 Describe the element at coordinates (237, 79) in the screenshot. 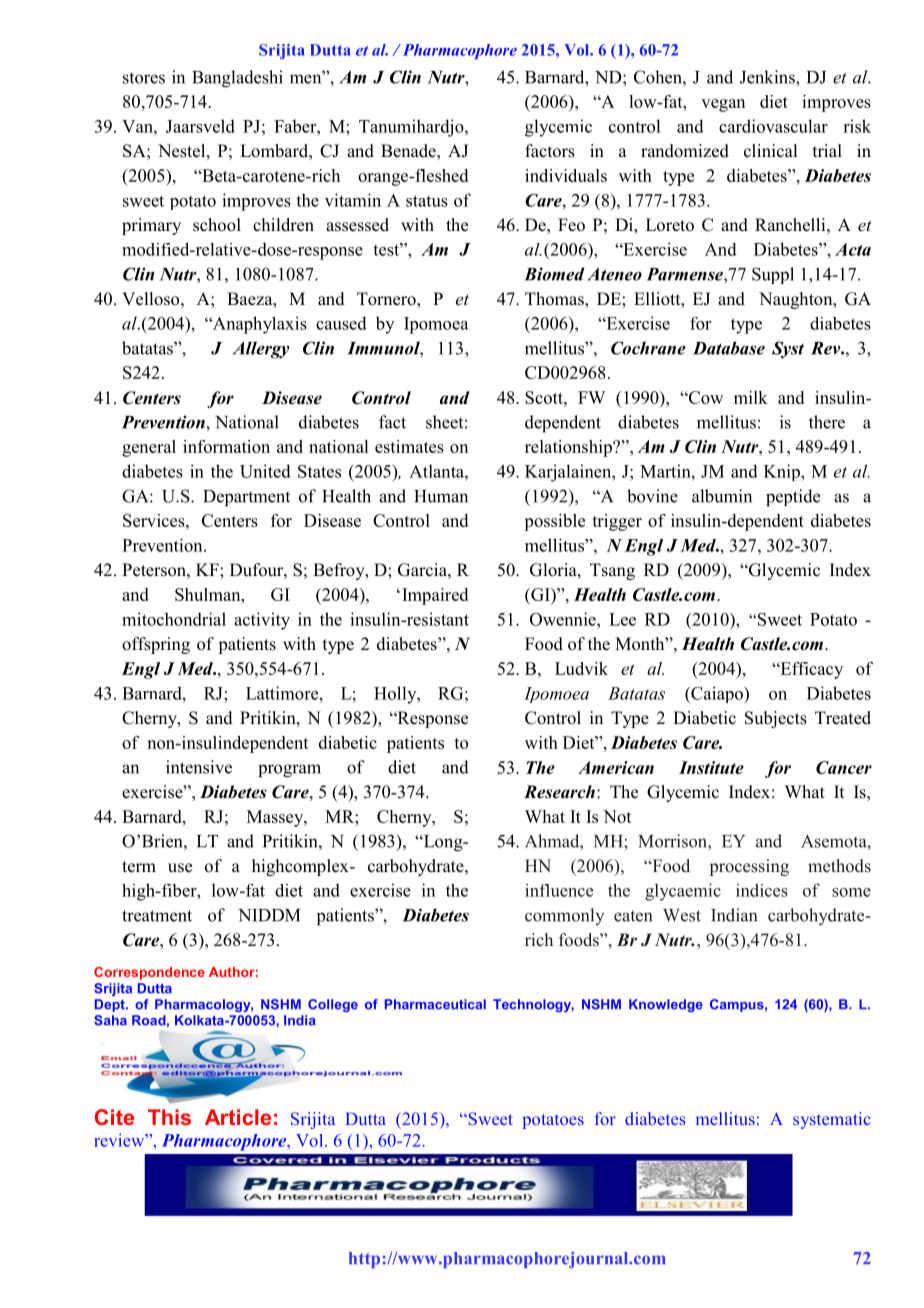

I see `Bangladeshi` at that location.
